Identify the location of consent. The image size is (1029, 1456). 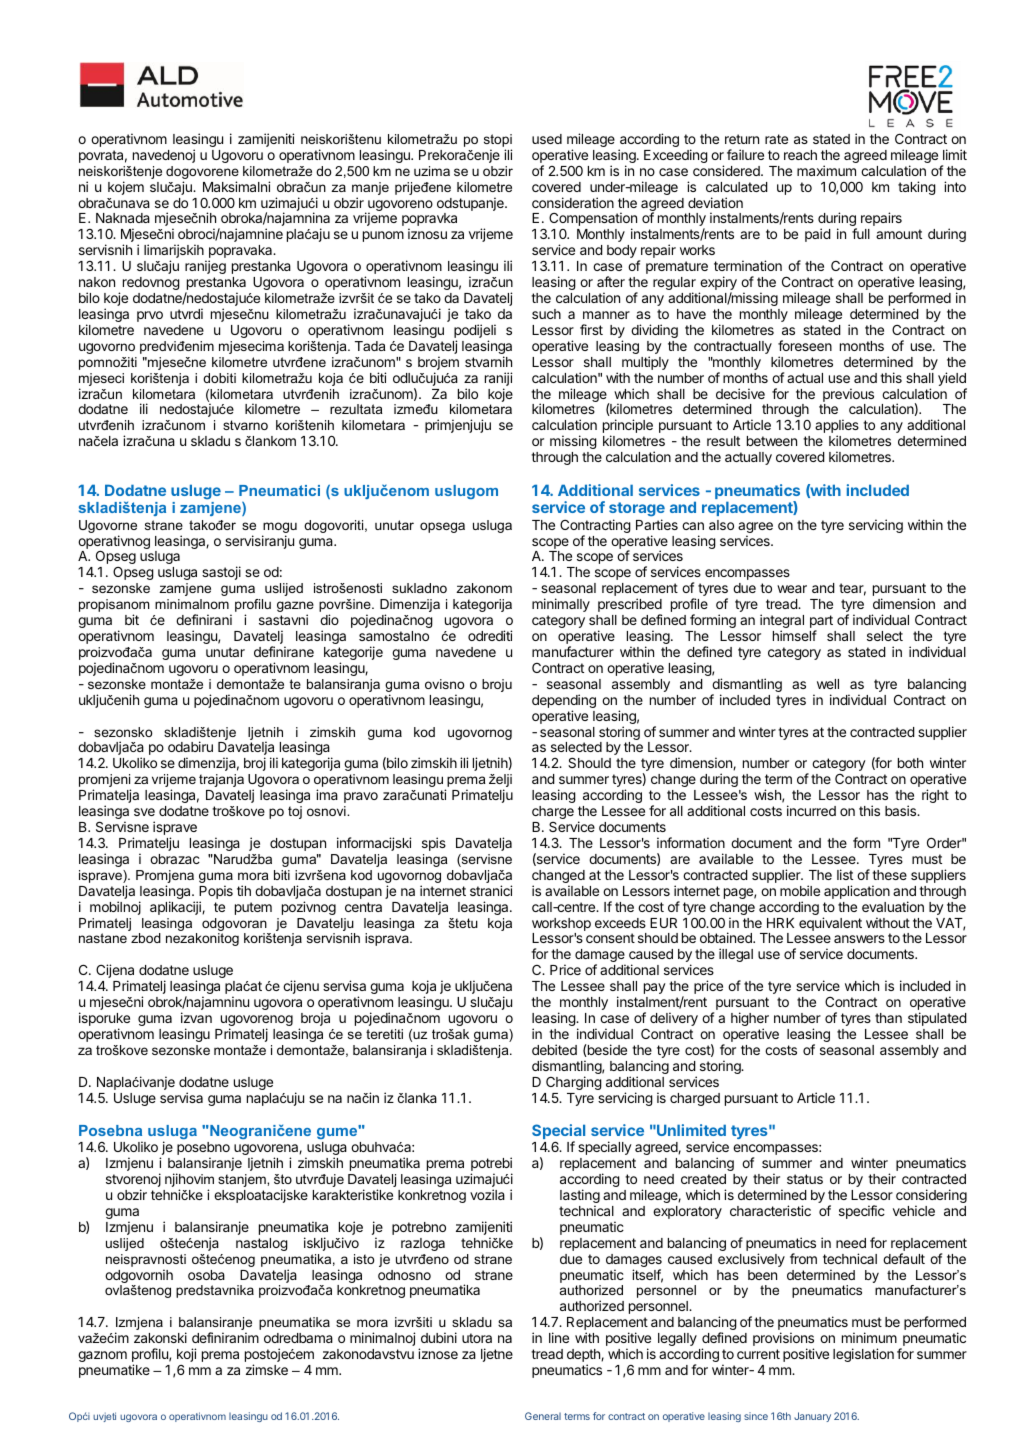
(610, 938).
